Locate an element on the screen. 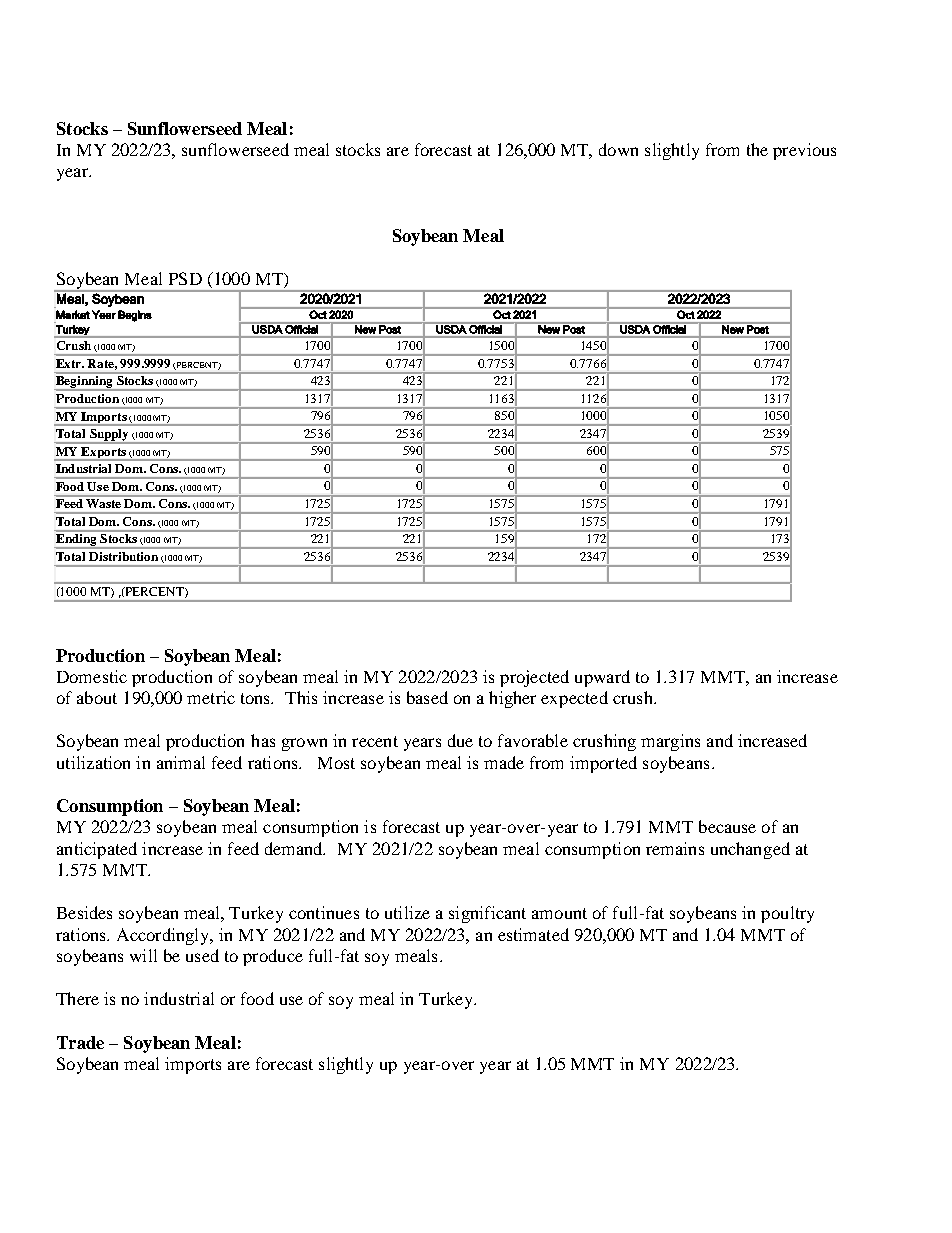  Begins is located at coordinates (135, 316).
